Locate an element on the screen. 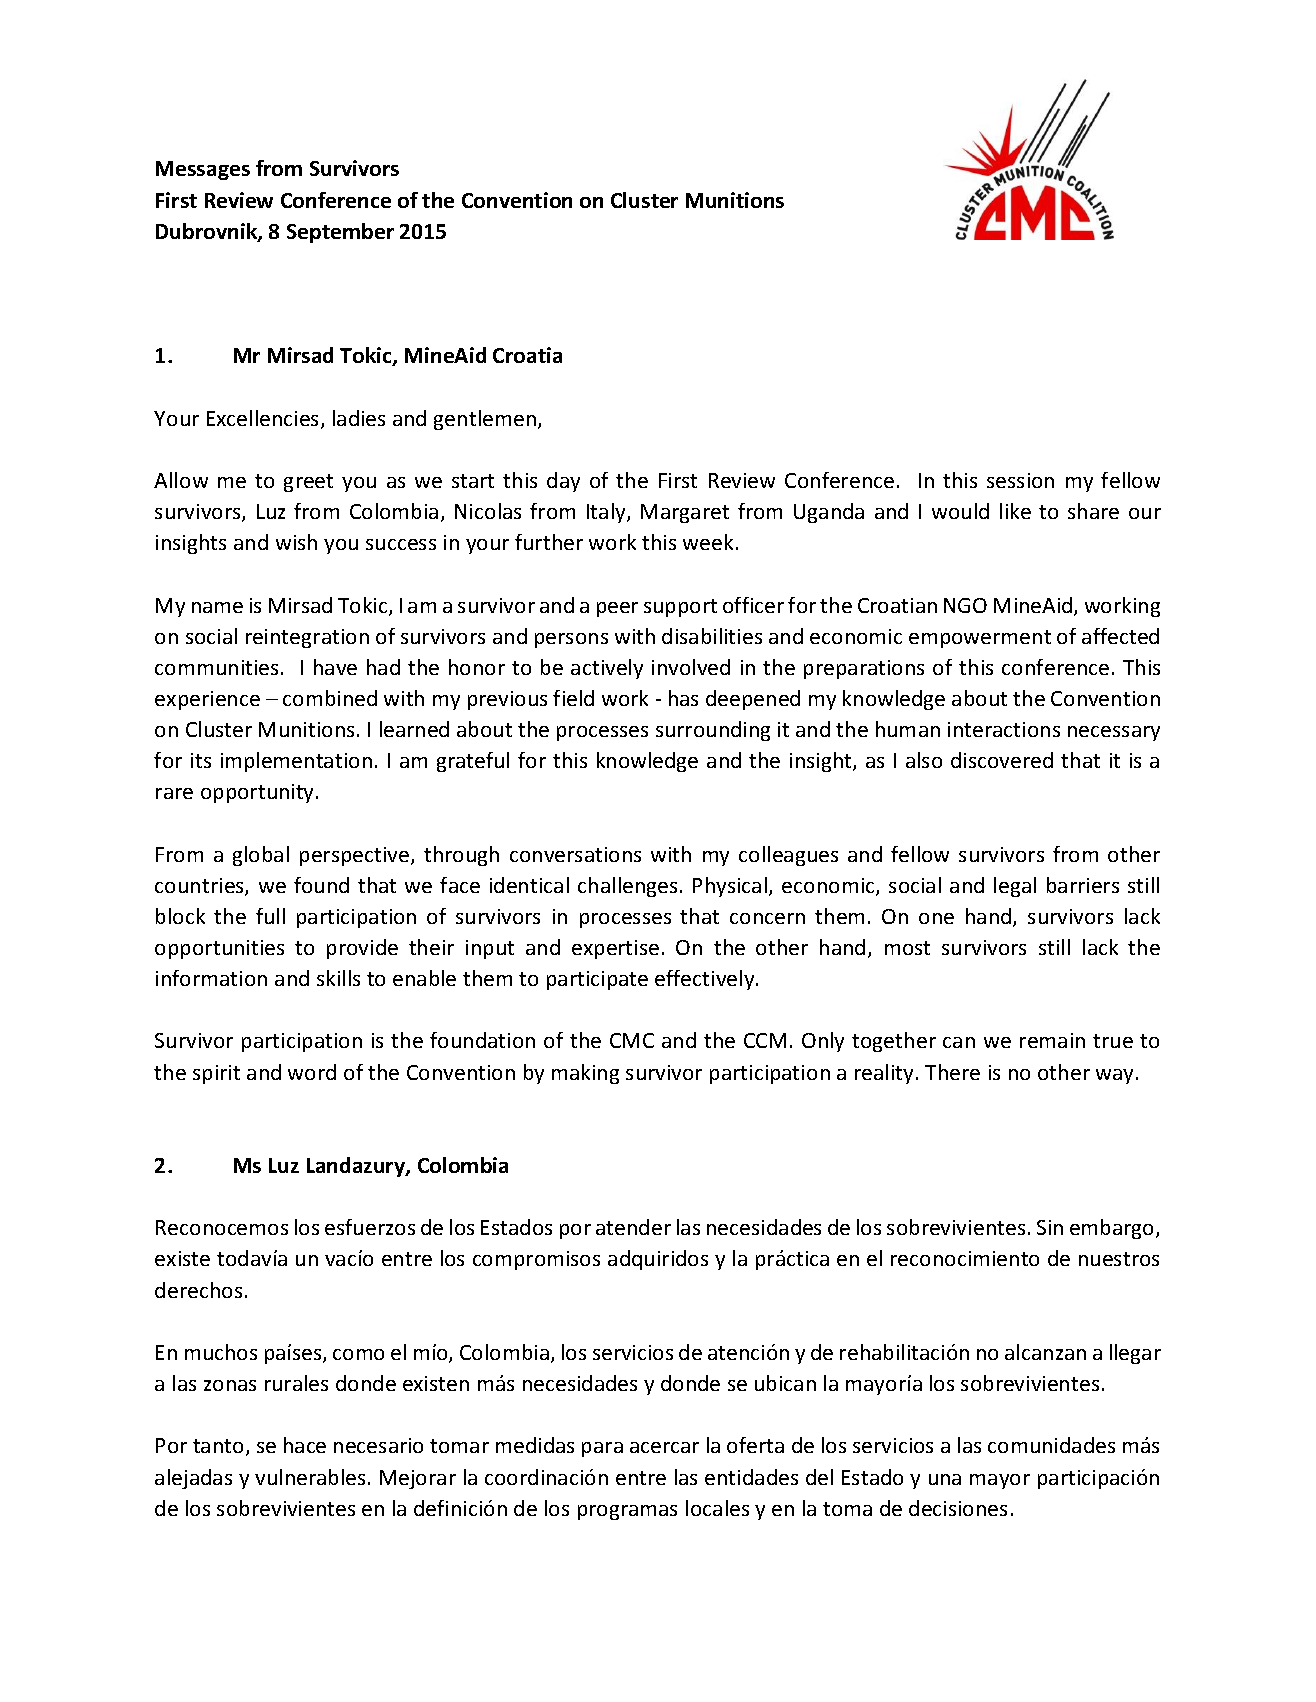 The width and height of the screenshot is (1316, 1702). making is located at coordinates (585, 1074).
